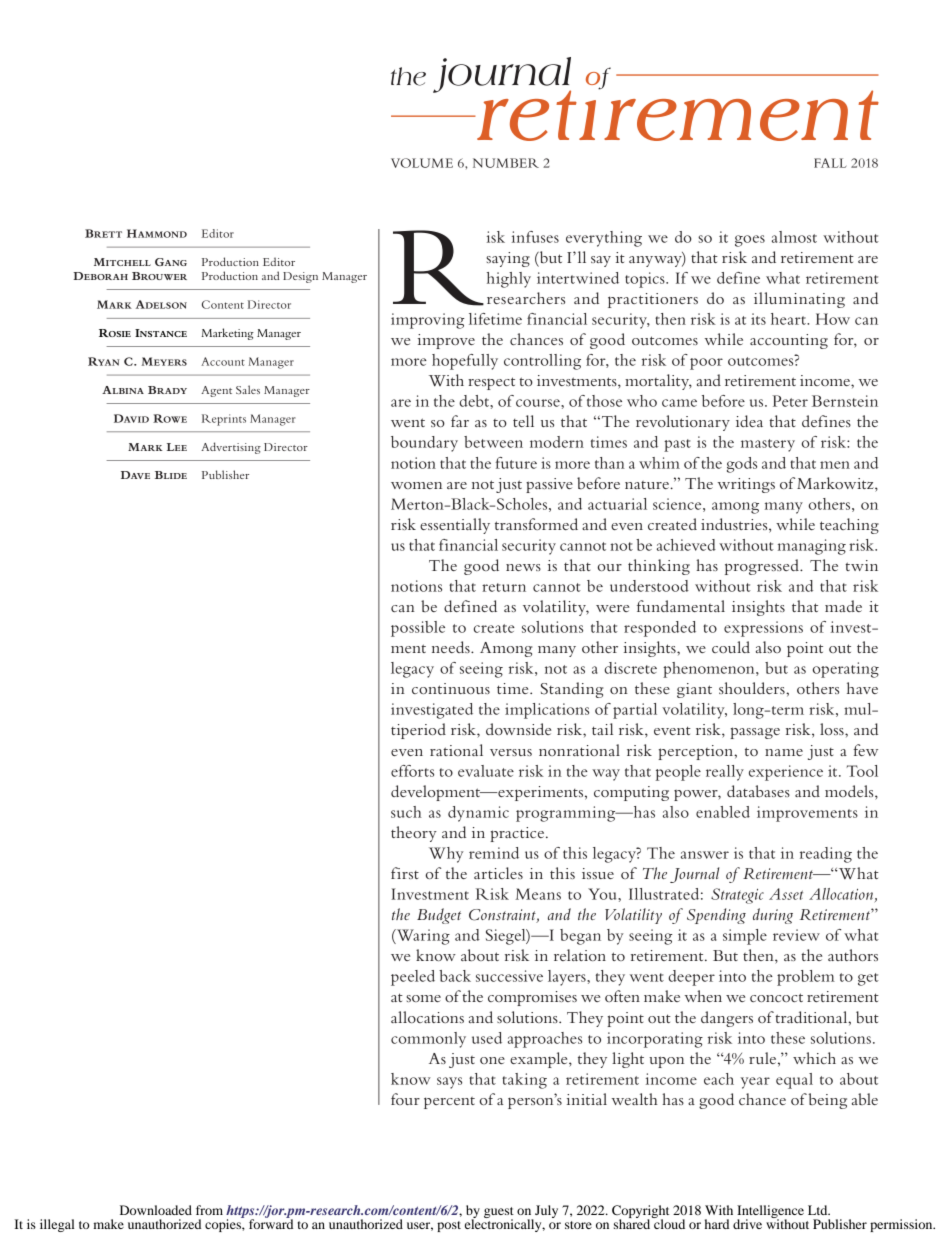  What do you see at coordinates (830, 163) in the screenshot?
I see `FALL` at bounding box center [830, 163].
